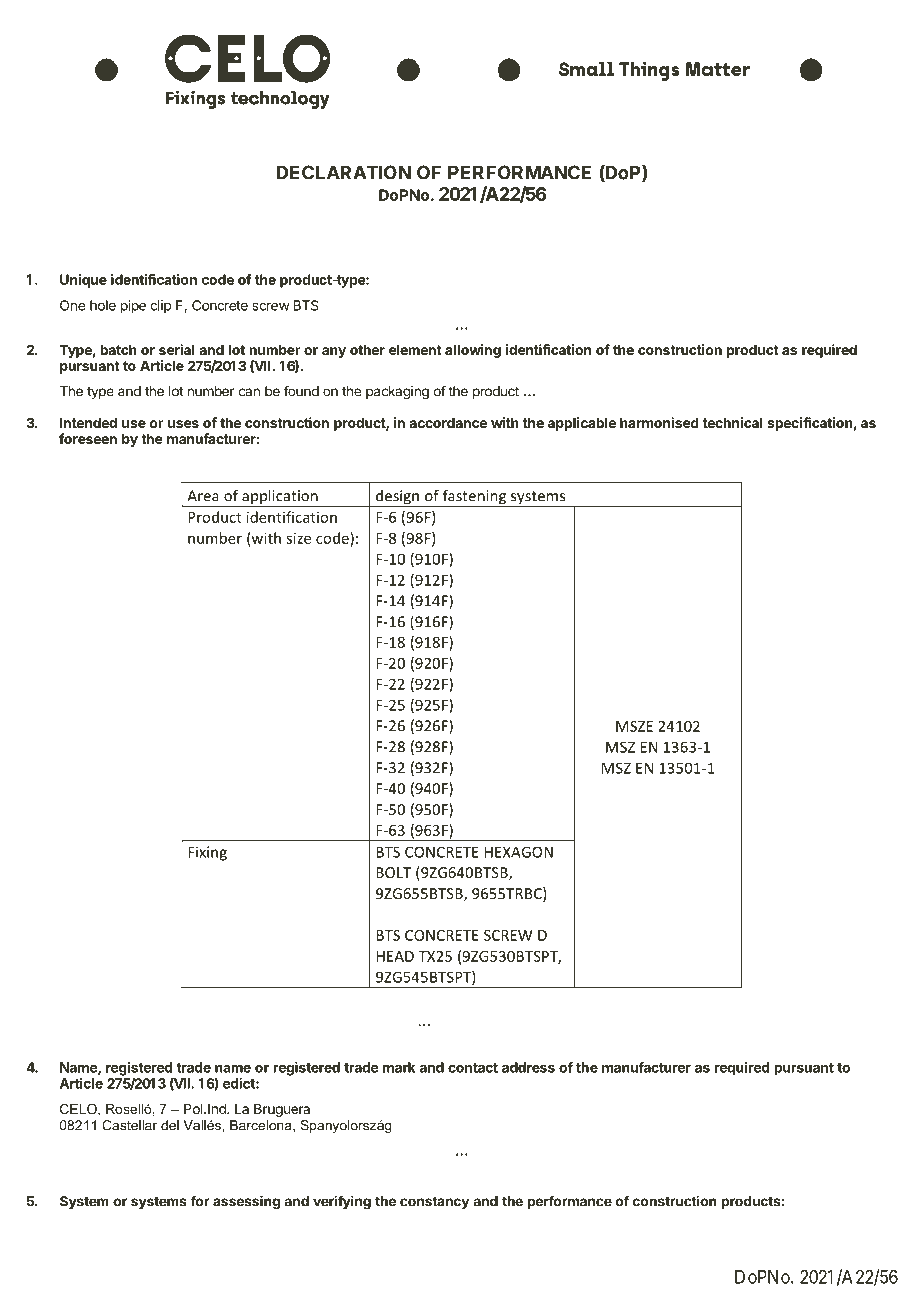 The height and width of the image is (1308, 924). What do you see at coordinates (434, 1202) in the image?
I see `constancy` at bounding box center [434, 1202].
